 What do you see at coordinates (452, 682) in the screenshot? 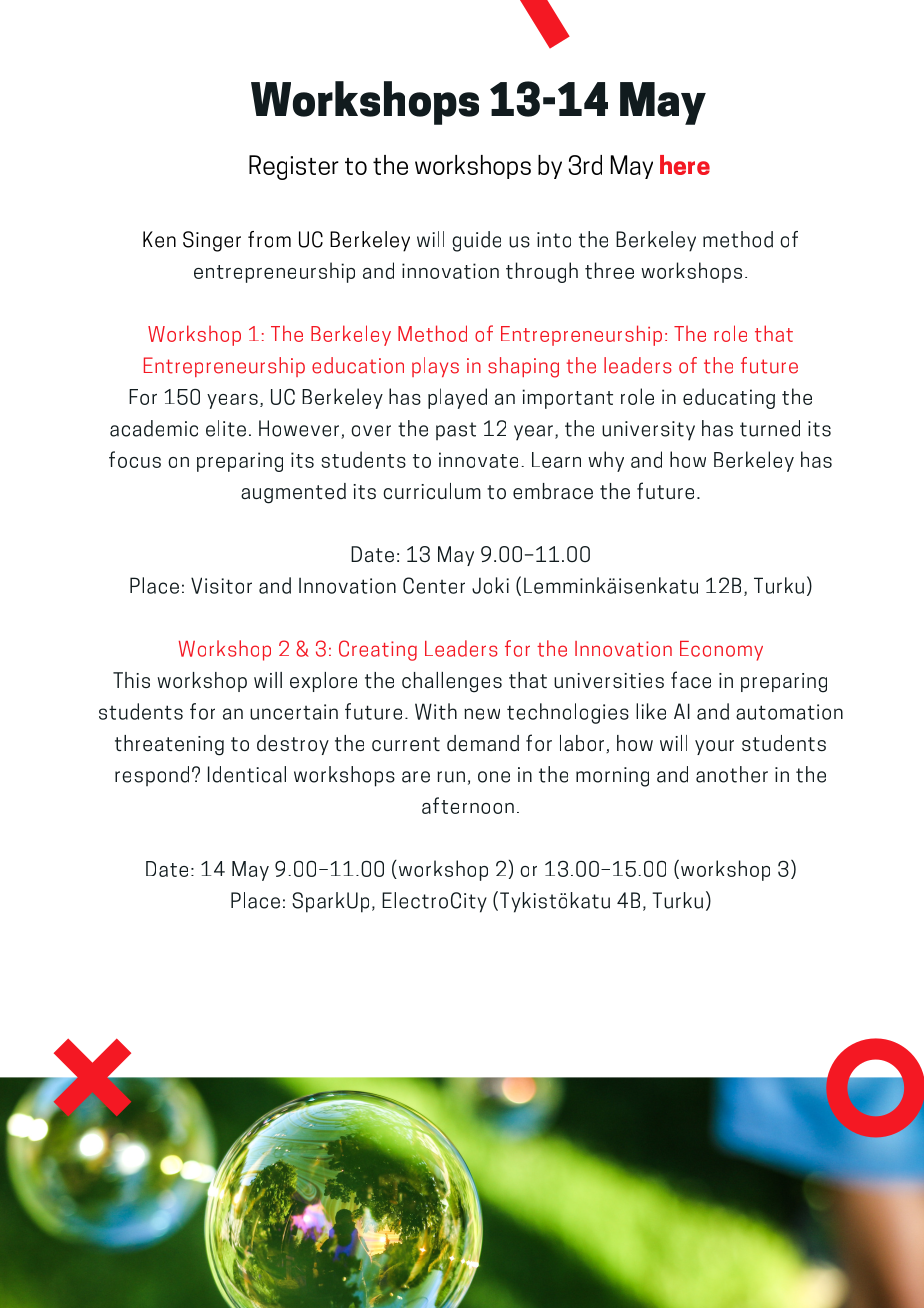
I see `challenges` at bounding box center [452, 682].
